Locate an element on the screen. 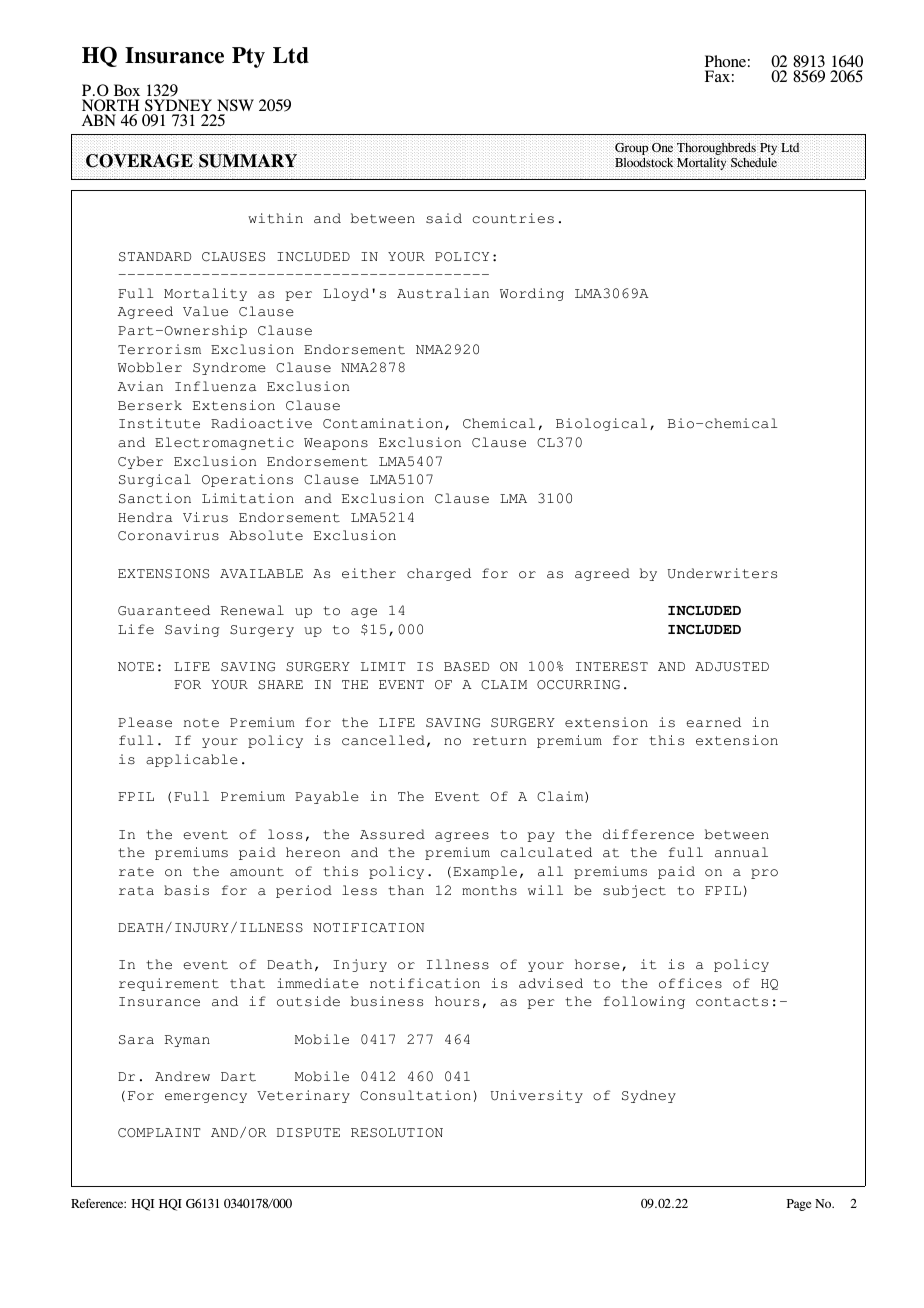 The width and height of the screenshot is (924, 1308). ADJUSTED is located at coordinates (732, 667).
